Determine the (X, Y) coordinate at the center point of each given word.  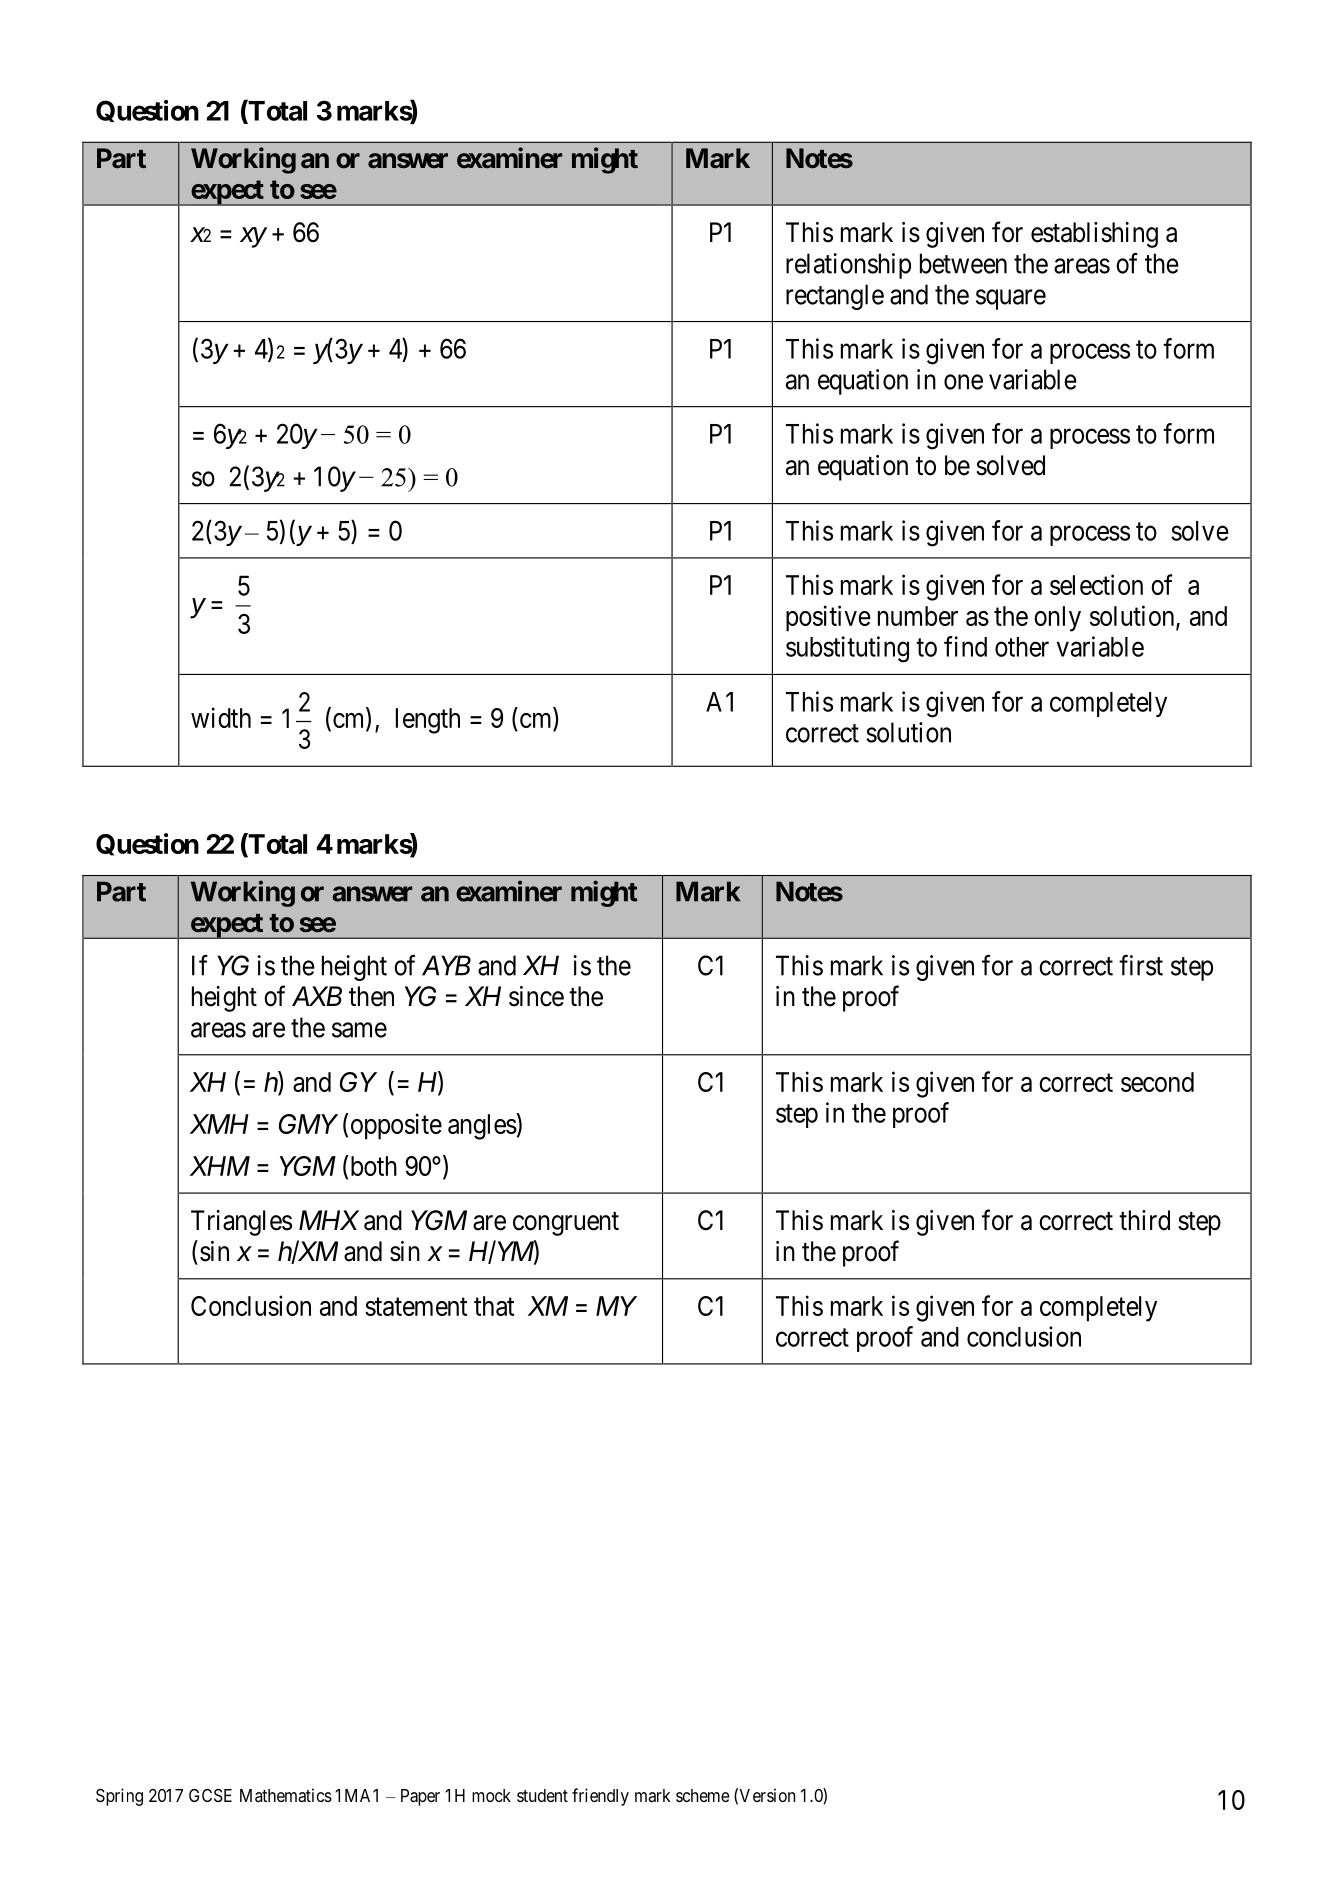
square (1011, 299)
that (494, 1306)
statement (416, 1307)
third (1144, 1220)
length (428, 721)
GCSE (210, 1795)
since (536, 996)
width (221, 717)
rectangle (835, 297)
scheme (702, 1795)
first (1141, 965)
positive (828, 618)
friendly (600, 1797)
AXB (317, 996)
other (1022, 647)
